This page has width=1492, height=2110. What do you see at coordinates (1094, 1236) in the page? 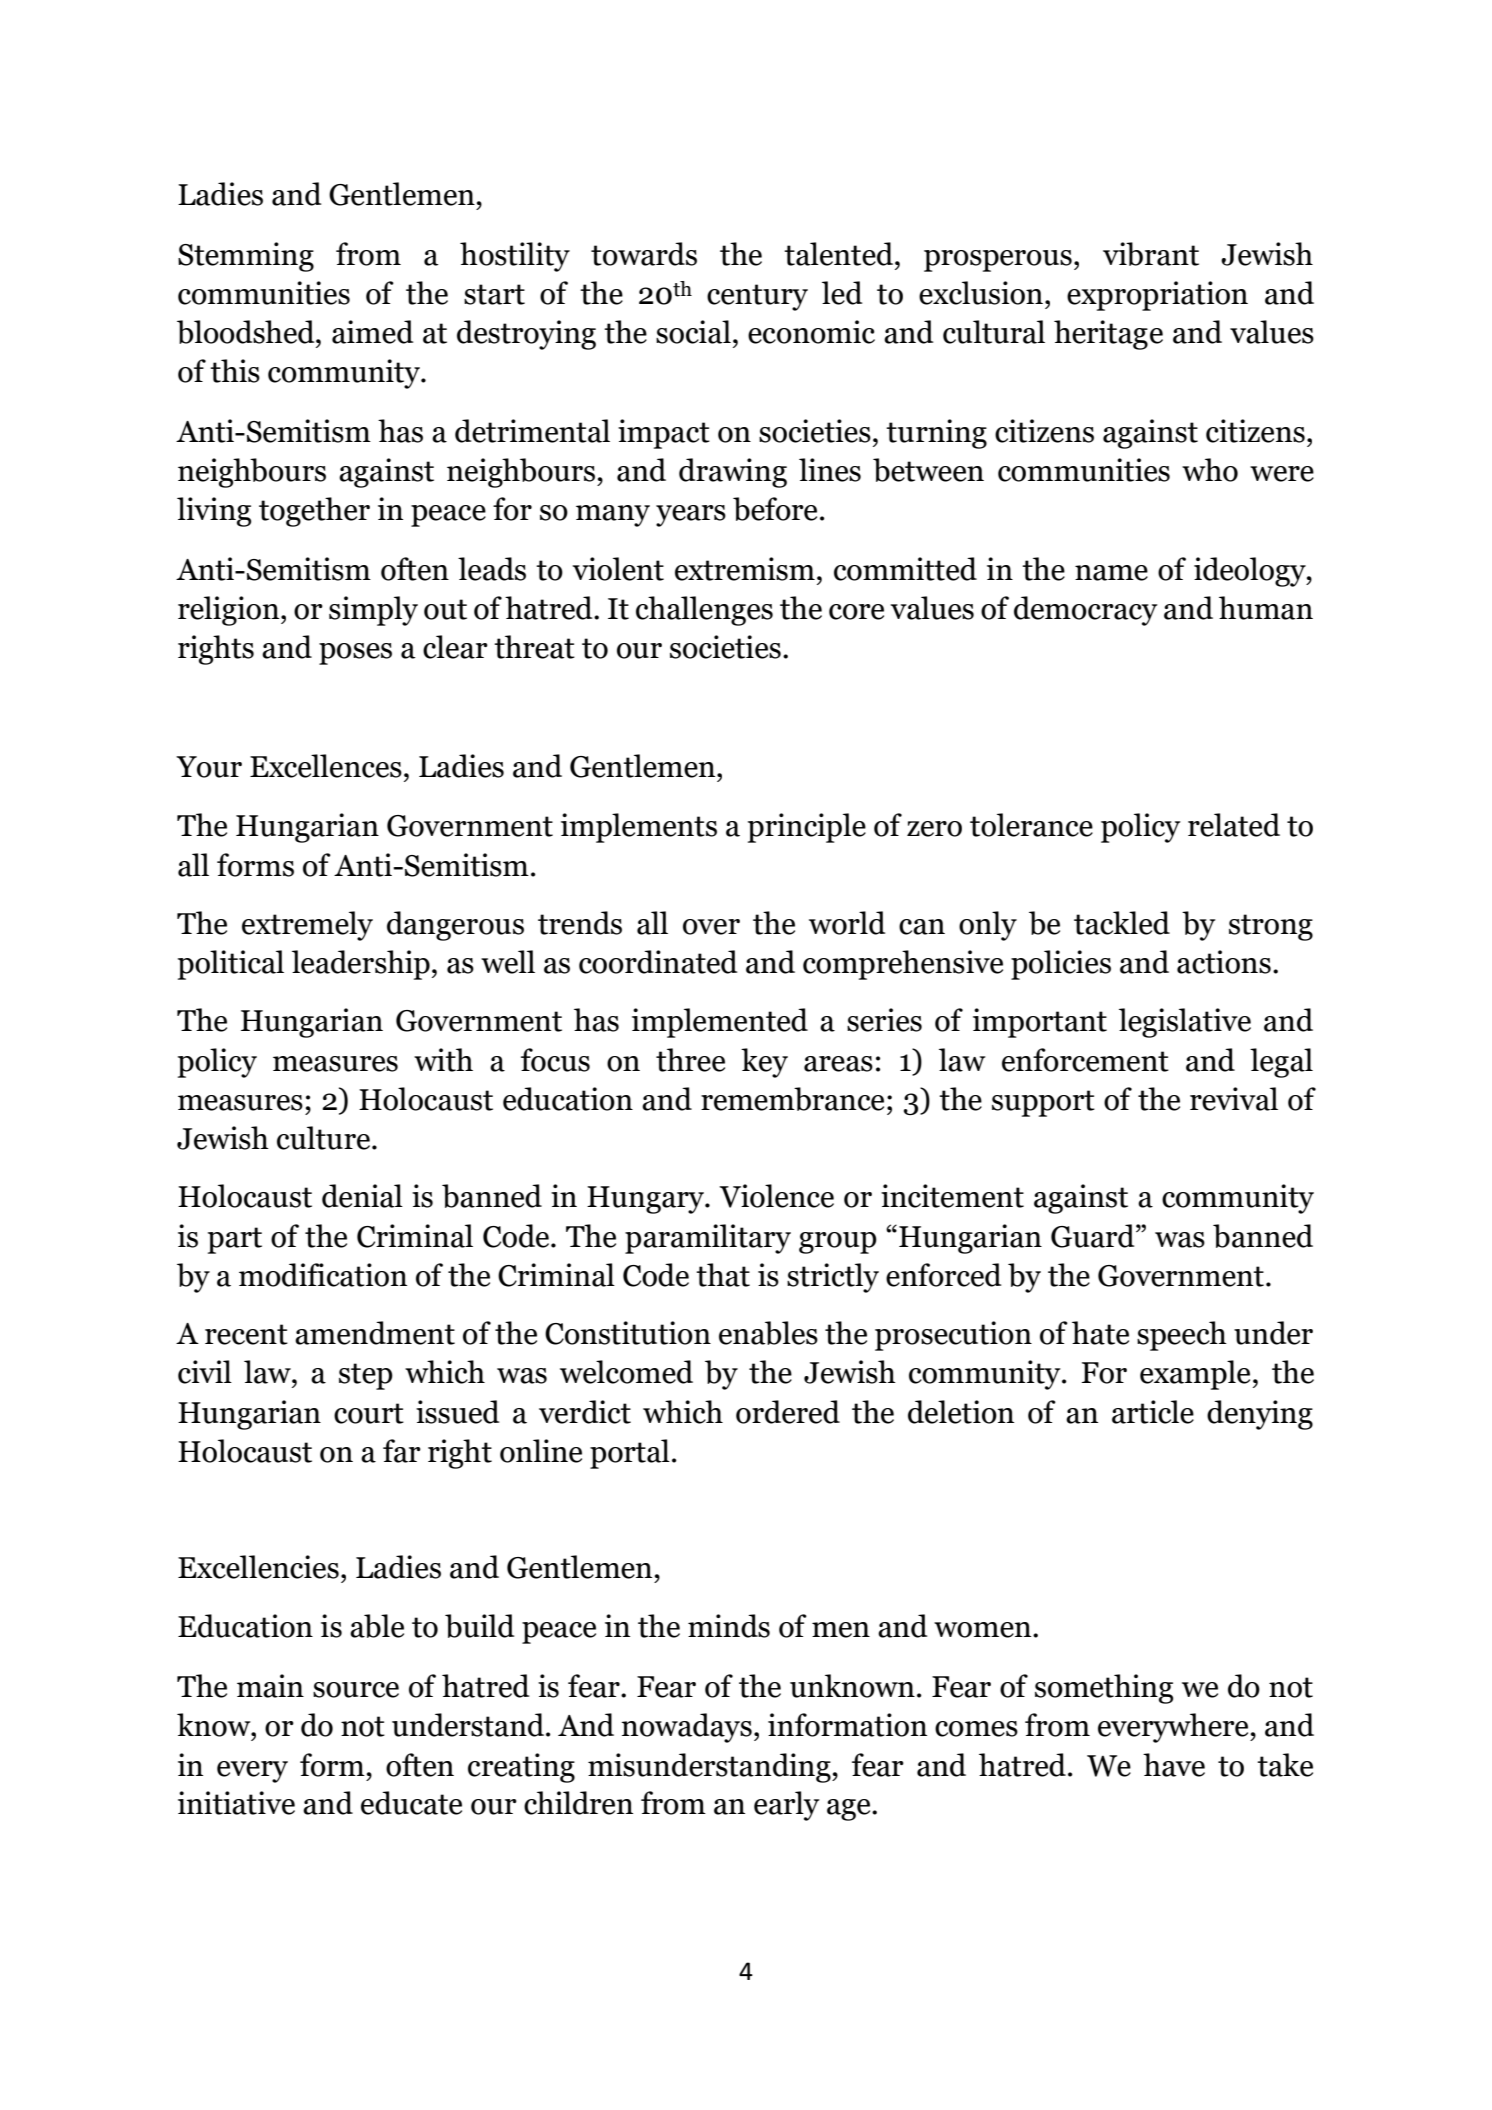
I see `Guard` at bounding box center [1094, 1236].
